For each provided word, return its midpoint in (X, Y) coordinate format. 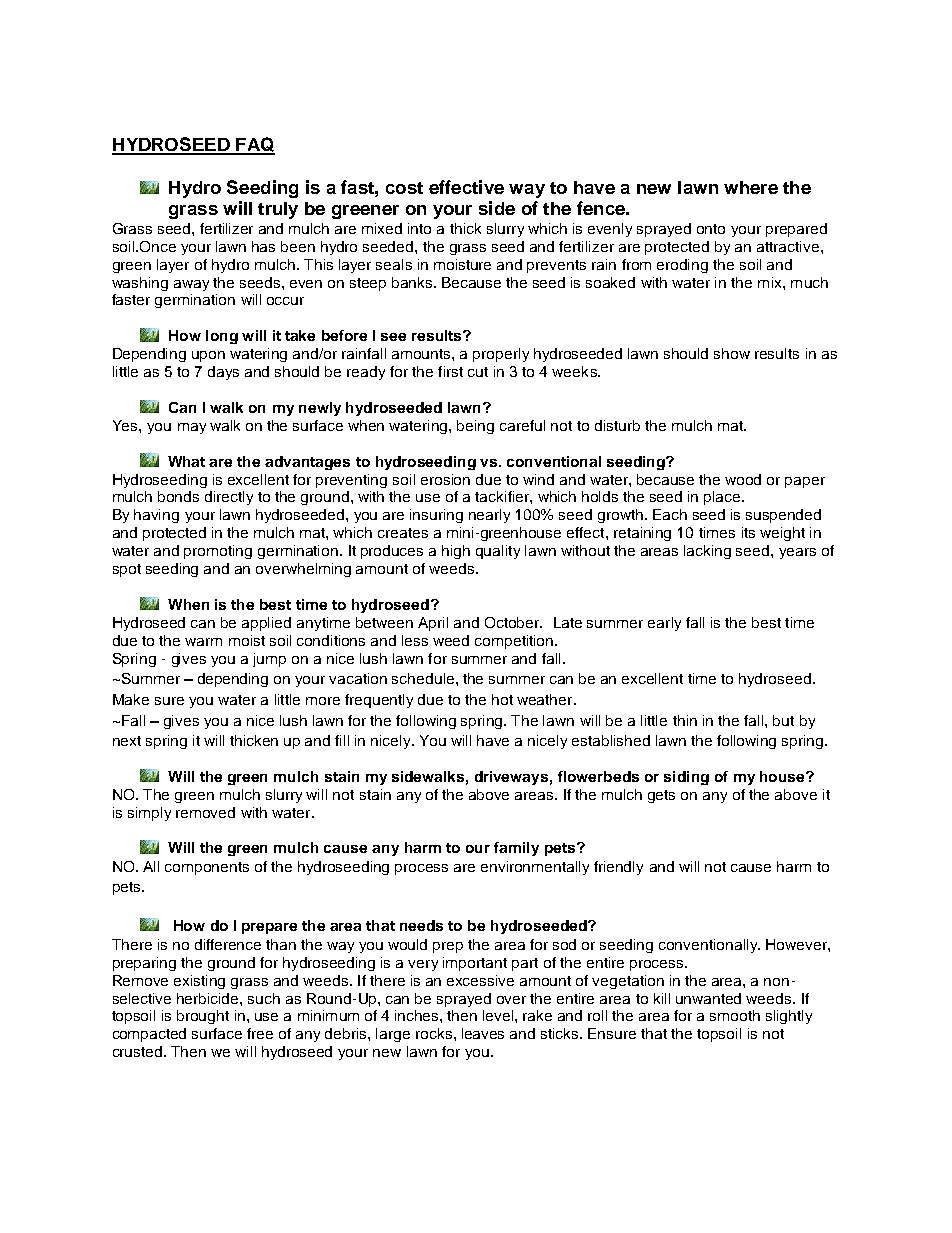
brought (203, 1017)
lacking (707, 552)
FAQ (254, 145)
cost (404, 188)
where (751, 187)
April (433, 624)
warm (203, 642)
